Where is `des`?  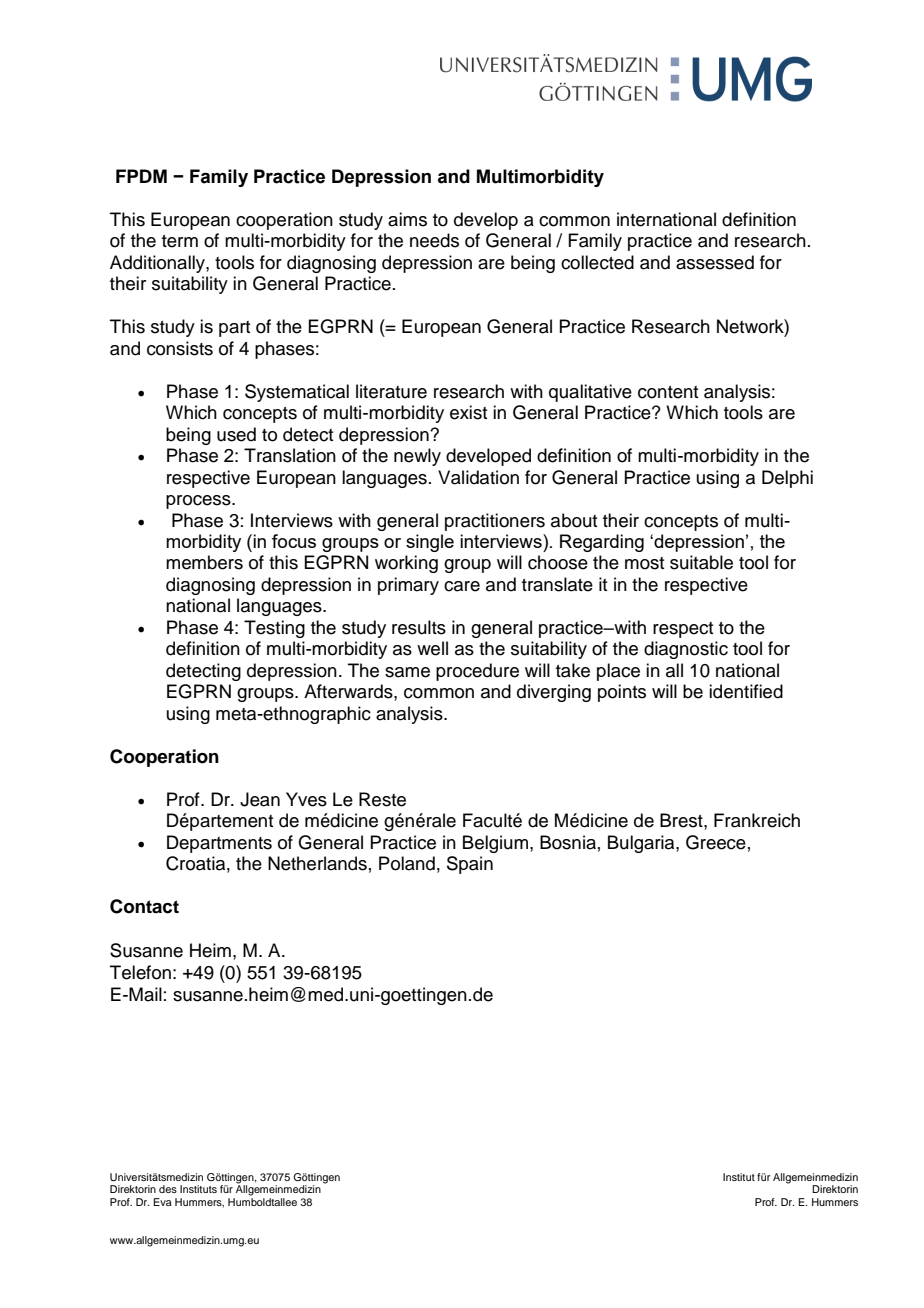
des is located at coordinates (168, 1189).
